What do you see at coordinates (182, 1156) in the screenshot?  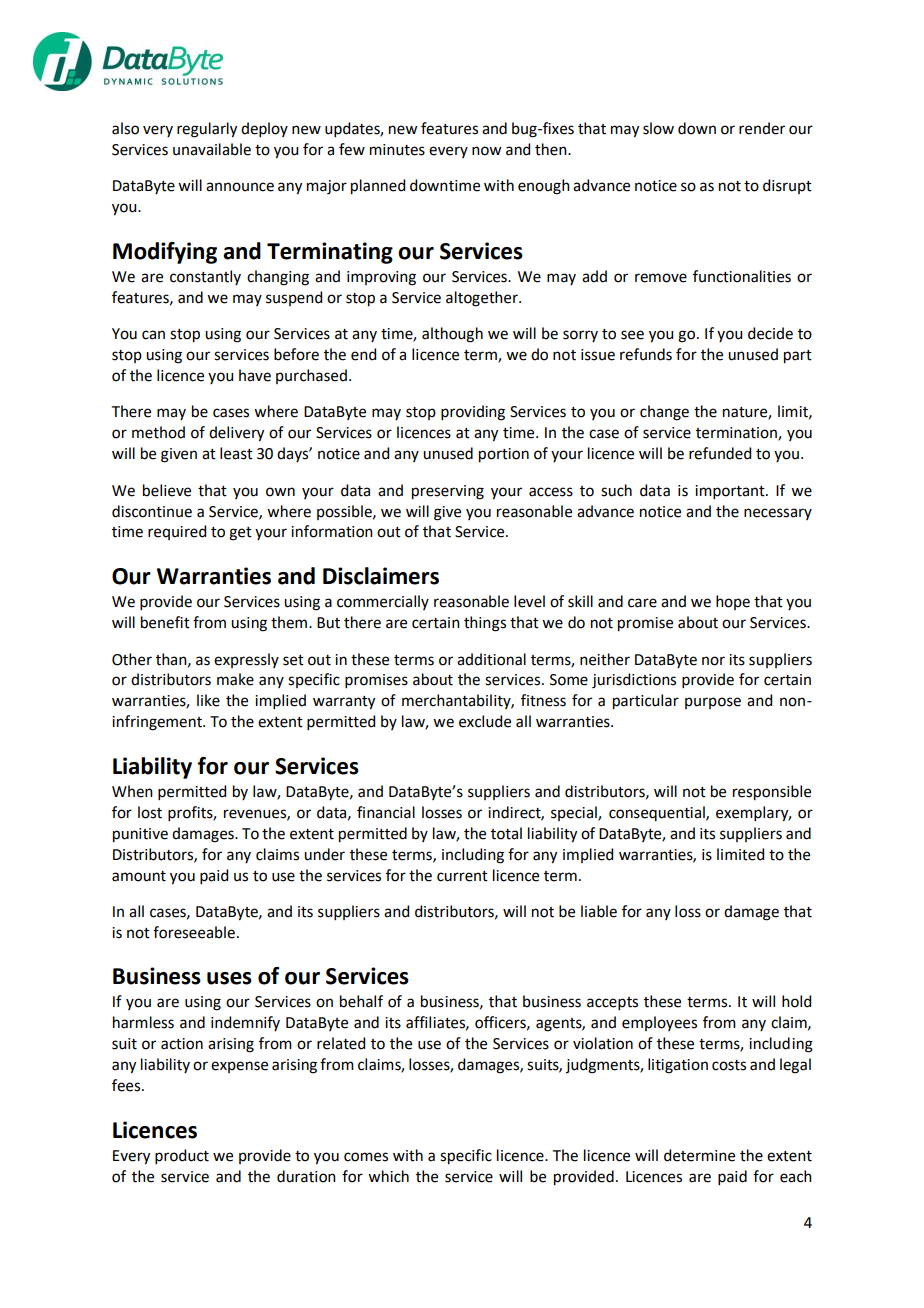 I see `product` at bounding box center [182, 1156].
